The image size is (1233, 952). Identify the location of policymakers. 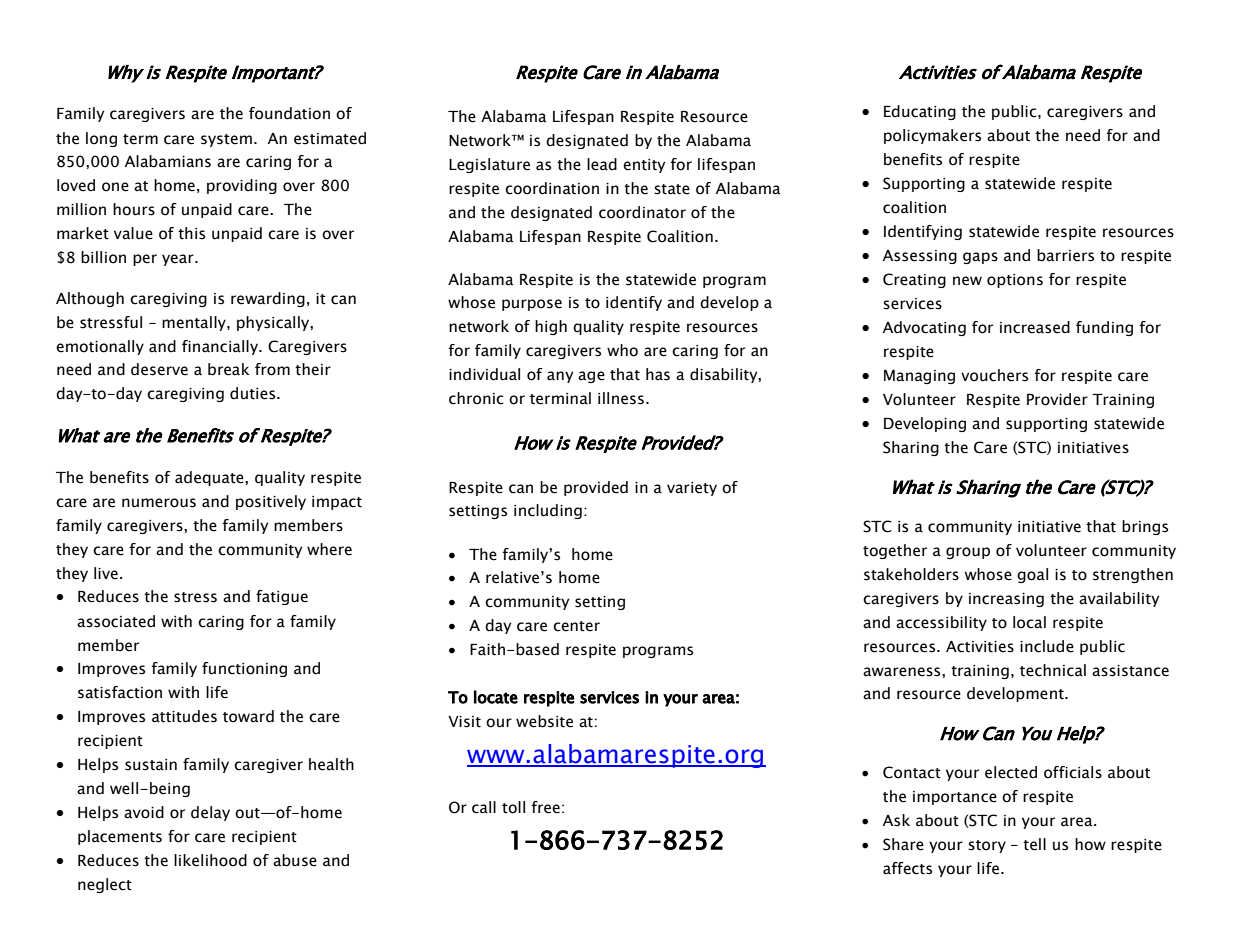
(932, 136).
